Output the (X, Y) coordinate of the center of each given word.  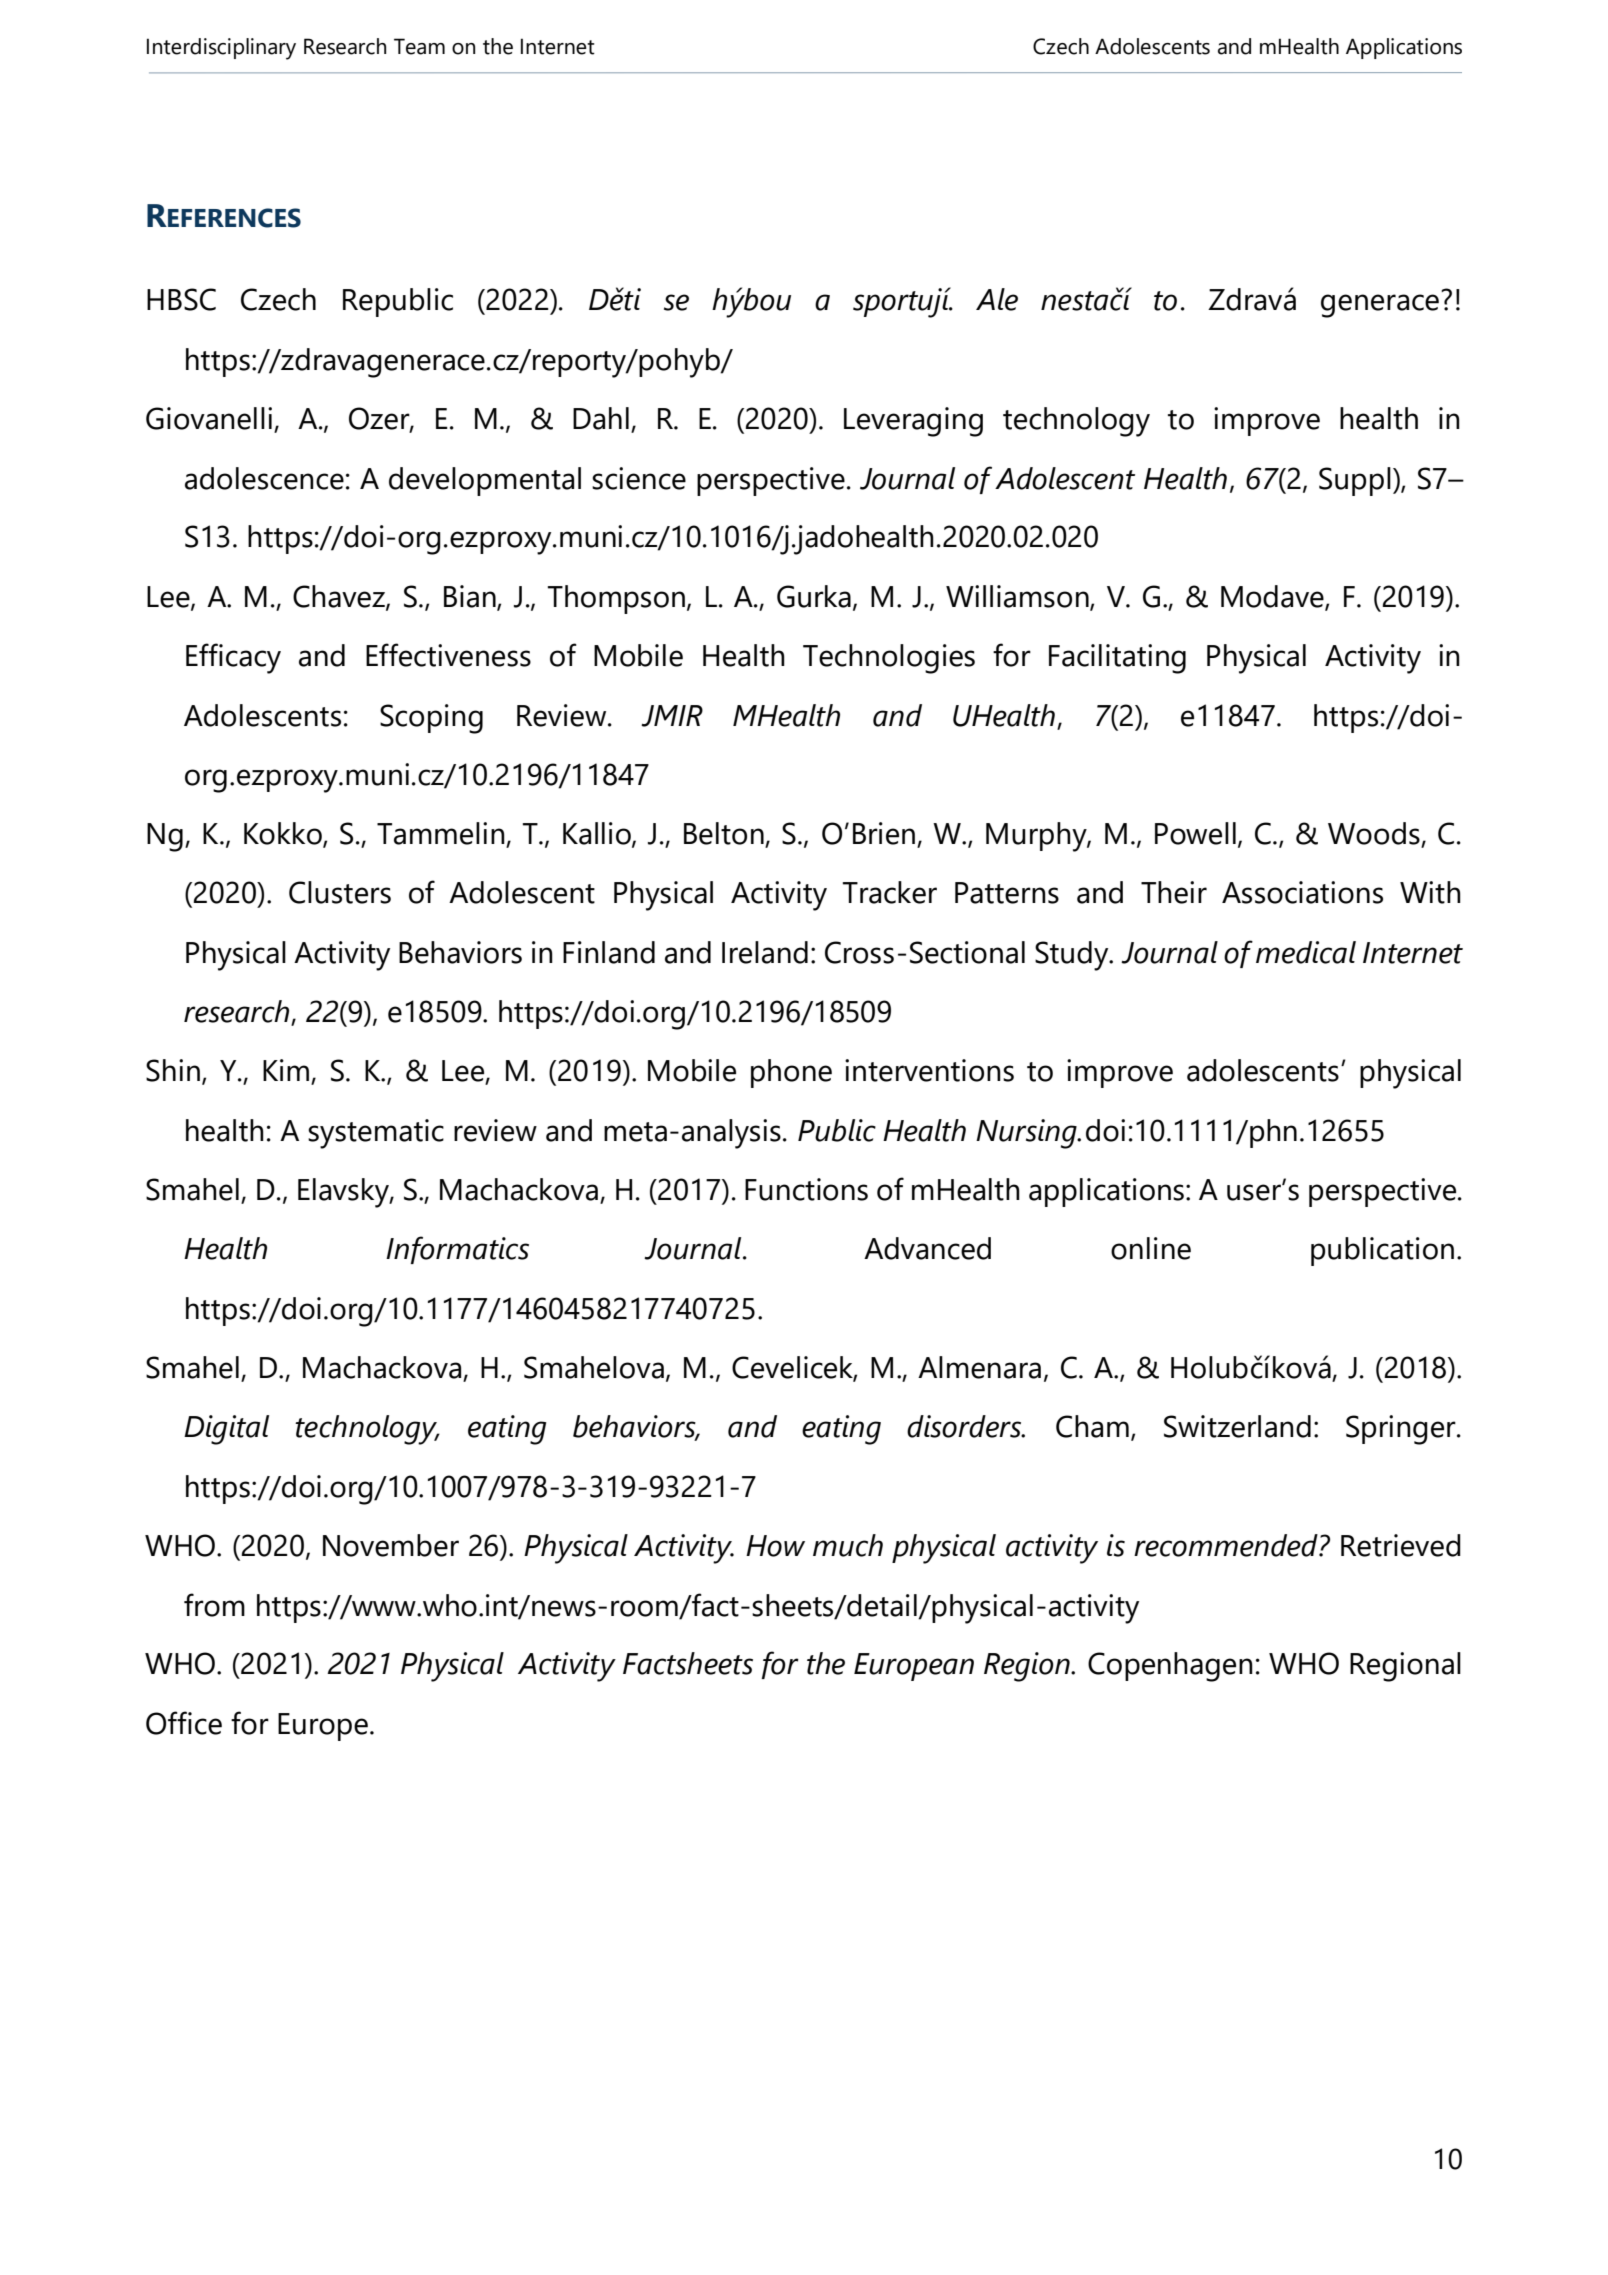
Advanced (927, 1248)
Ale (997, 299)
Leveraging (913, 422)
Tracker (889, 892)
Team (419, 46)
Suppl (1355, 481)
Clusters (340, 892)
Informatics (457, 1250)
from (214, 1605)
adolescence (264, 478)
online (1151, 1248)
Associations (1302, 892)
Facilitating (1117, 659)
